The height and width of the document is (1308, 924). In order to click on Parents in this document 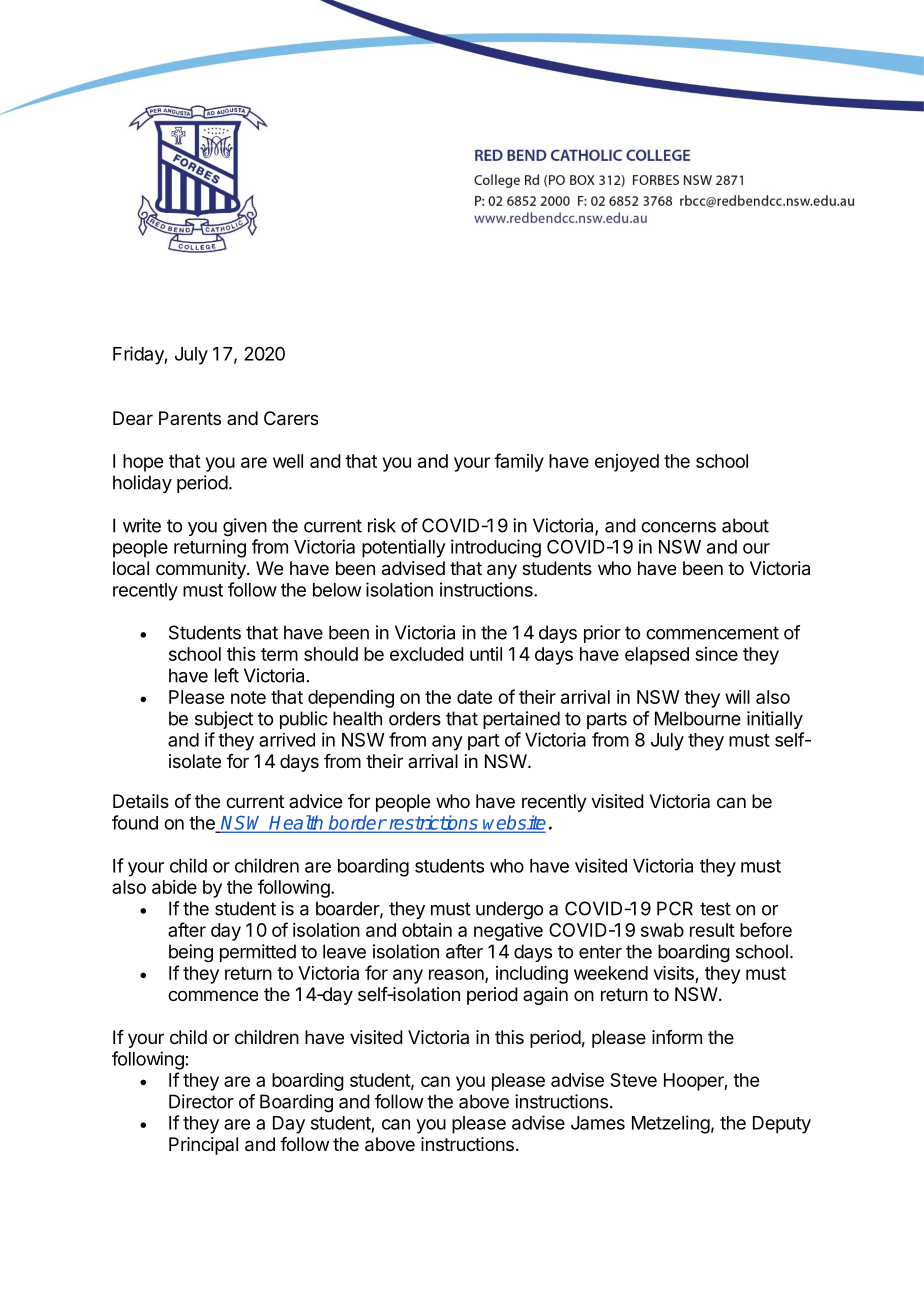, I will do `click(190, 418)`.
